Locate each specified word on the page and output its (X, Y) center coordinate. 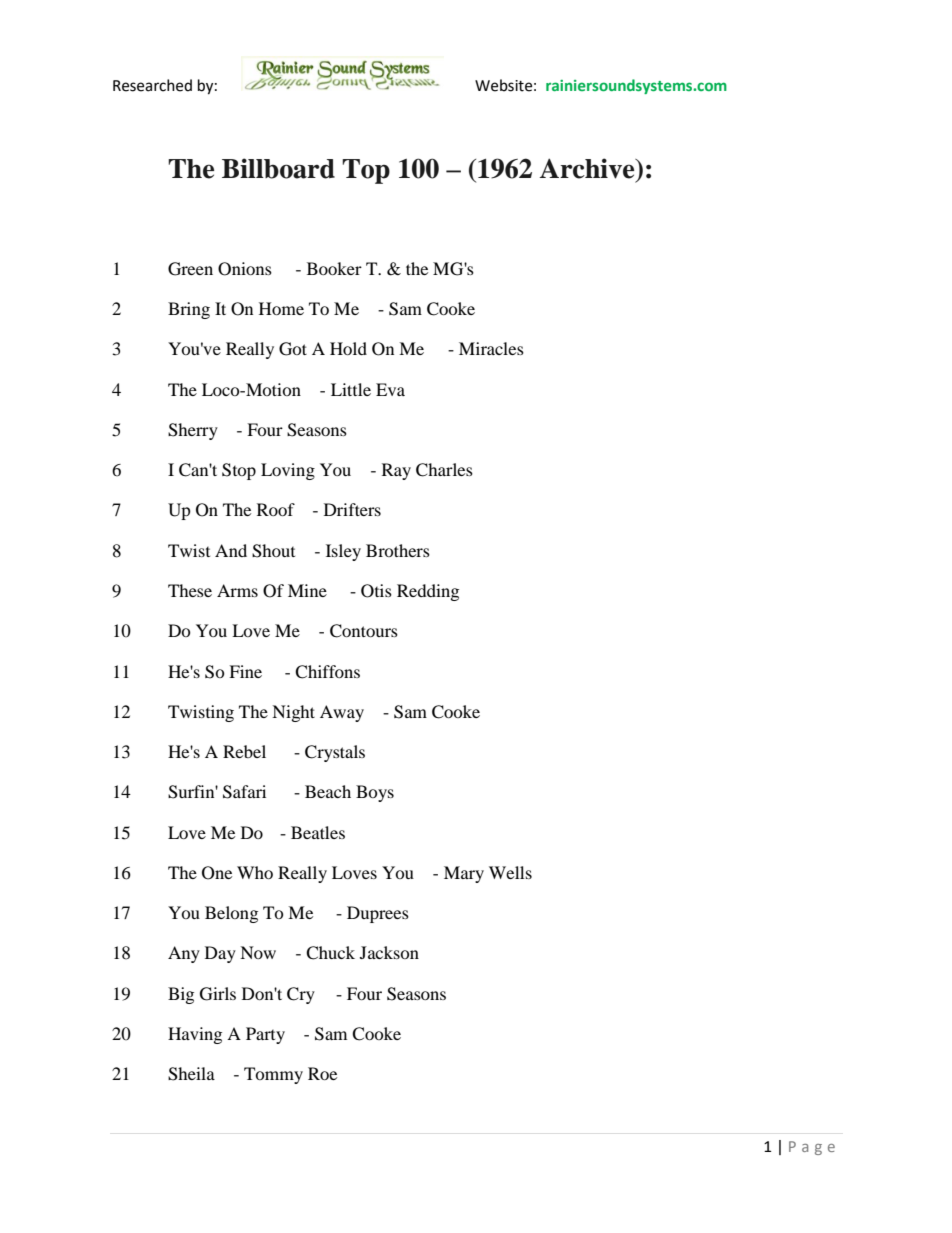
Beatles (318, 832)
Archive (588, 168)
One (217, 873)
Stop (239, 471)
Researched (152, 85)
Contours (364, 631)
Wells (510, 872)
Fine (245, 671)
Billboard (278, 168)
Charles (444, 470)
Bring (189, 310)
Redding (428, 592)
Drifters (352, 509)
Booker (334, 268)
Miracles (491, 348)
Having (195, 1035)
